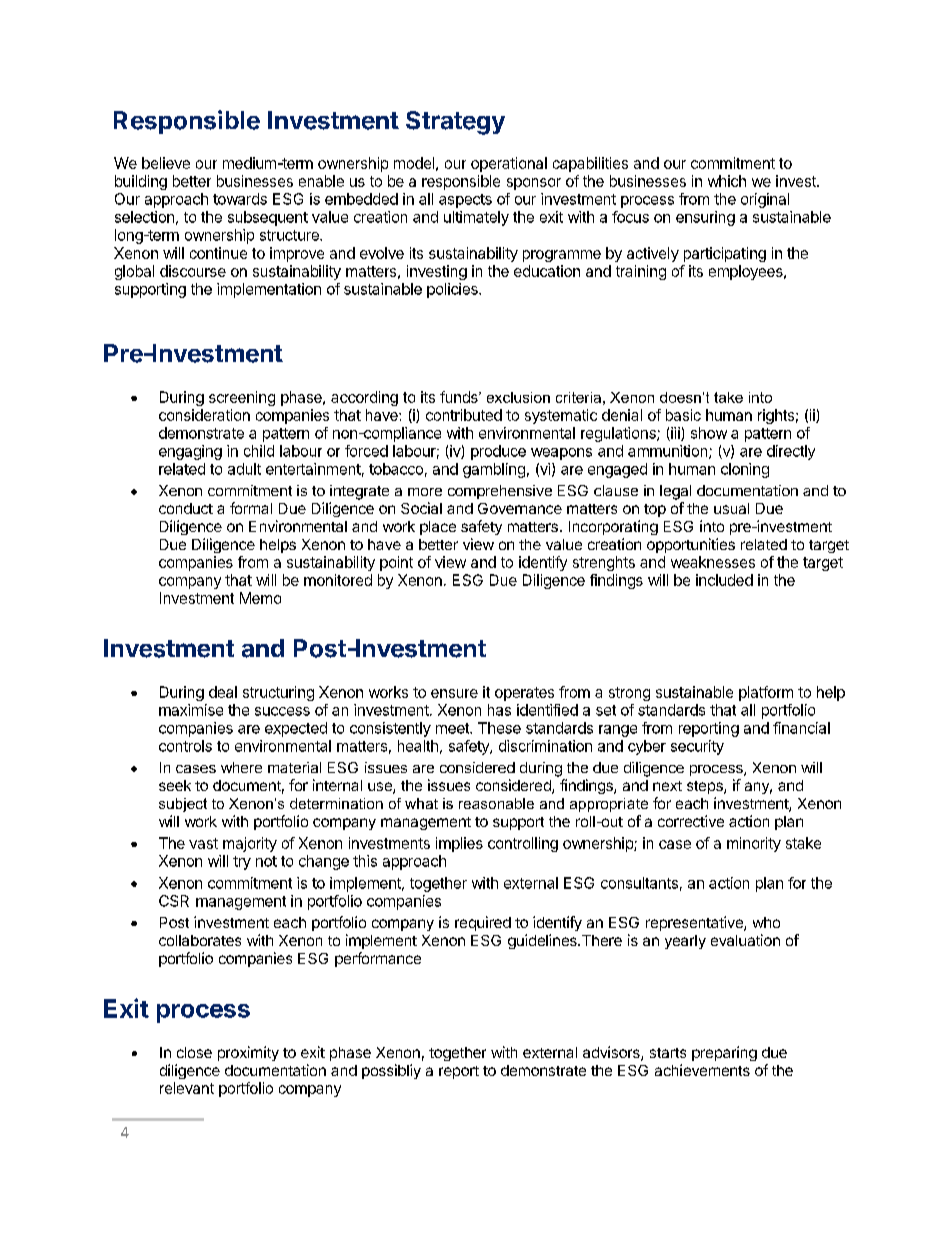 This screenshot has width=952, height=1233. Describe the element at coordinates (396, 563) in the screenshot. I see `point` at that location.
